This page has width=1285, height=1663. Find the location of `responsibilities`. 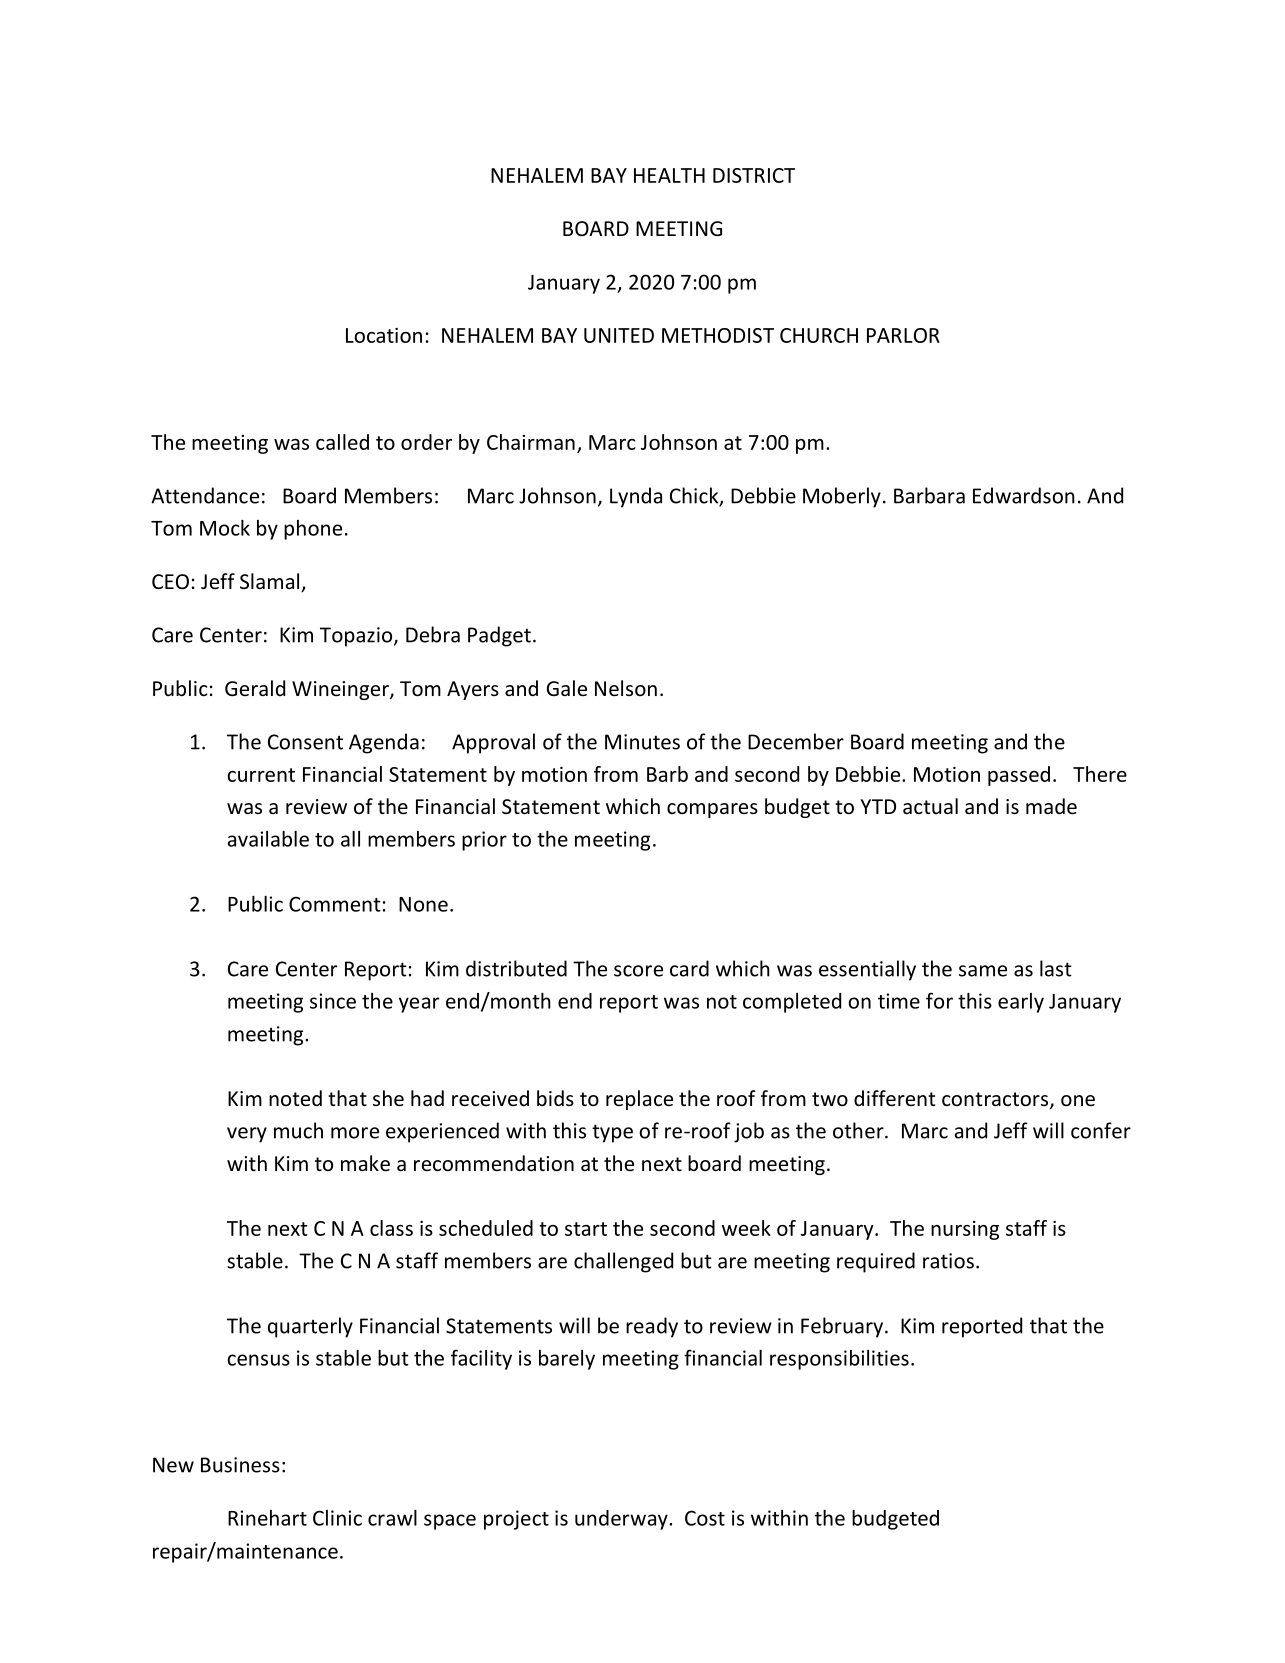

responsibilities is located at coordinates (839, 1360).
